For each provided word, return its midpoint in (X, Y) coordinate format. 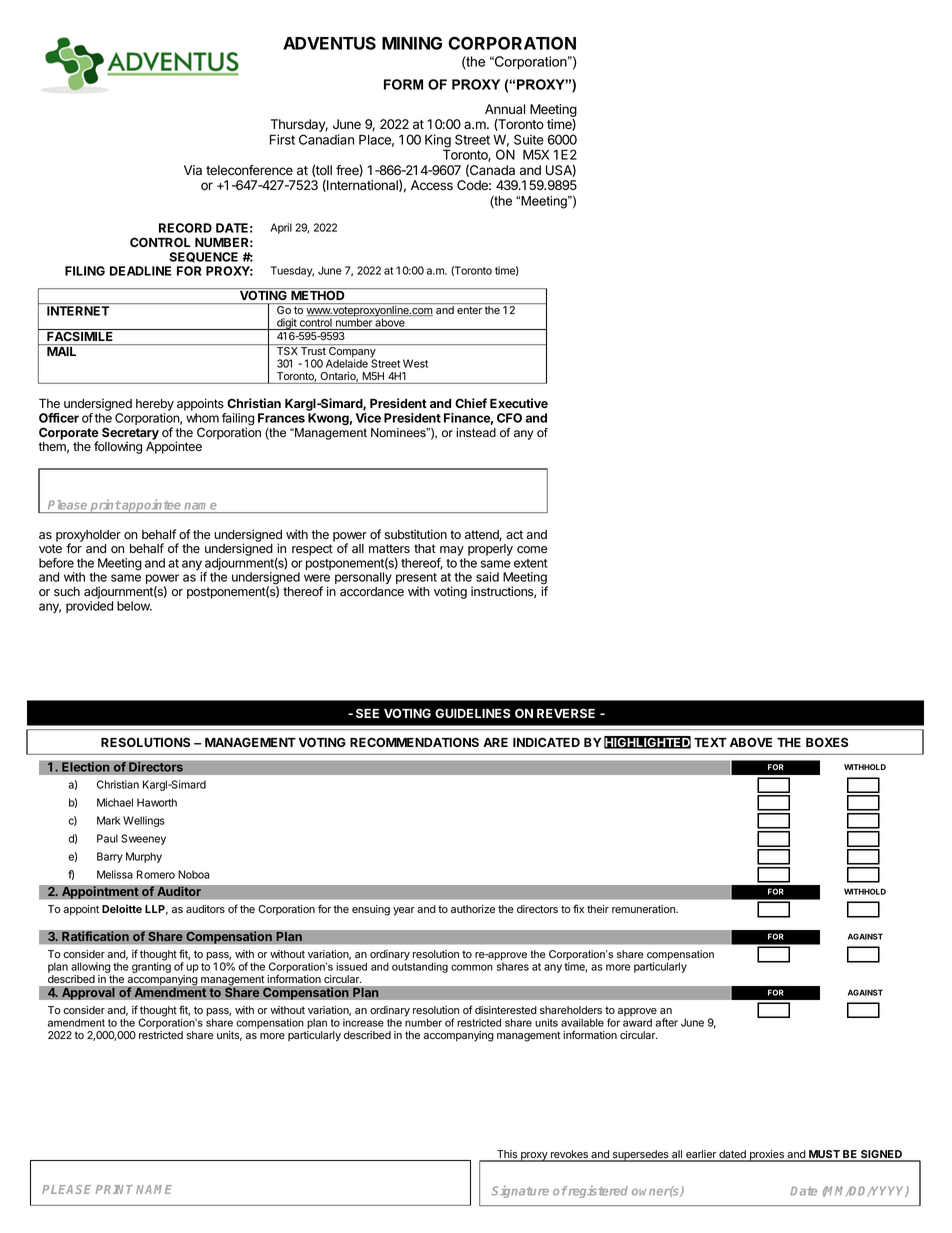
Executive (519, 403)
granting (151, 967)
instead (476, 433)
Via (193, 170)
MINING (412, 43)
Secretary (130, 434)
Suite (529, 139)
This (507, 1155)
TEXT (710, 742)
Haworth (157, 802)
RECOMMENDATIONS (414, 742)
